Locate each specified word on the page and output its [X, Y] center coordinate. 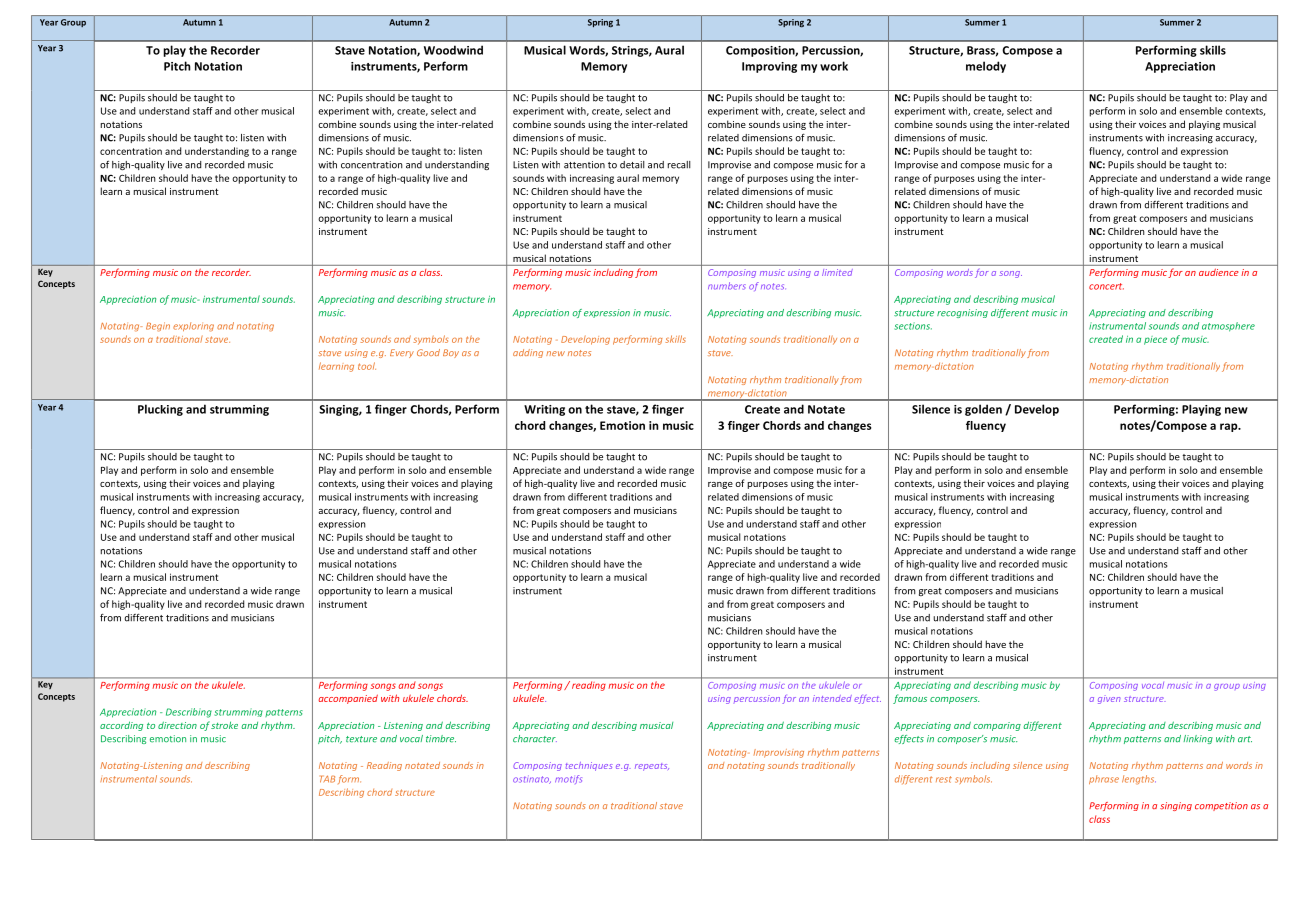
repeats [652, 767]
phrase [1104, 779]
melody [986, 67]
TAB [327, 779]
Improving [769, 67]
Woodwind [453, 50]
